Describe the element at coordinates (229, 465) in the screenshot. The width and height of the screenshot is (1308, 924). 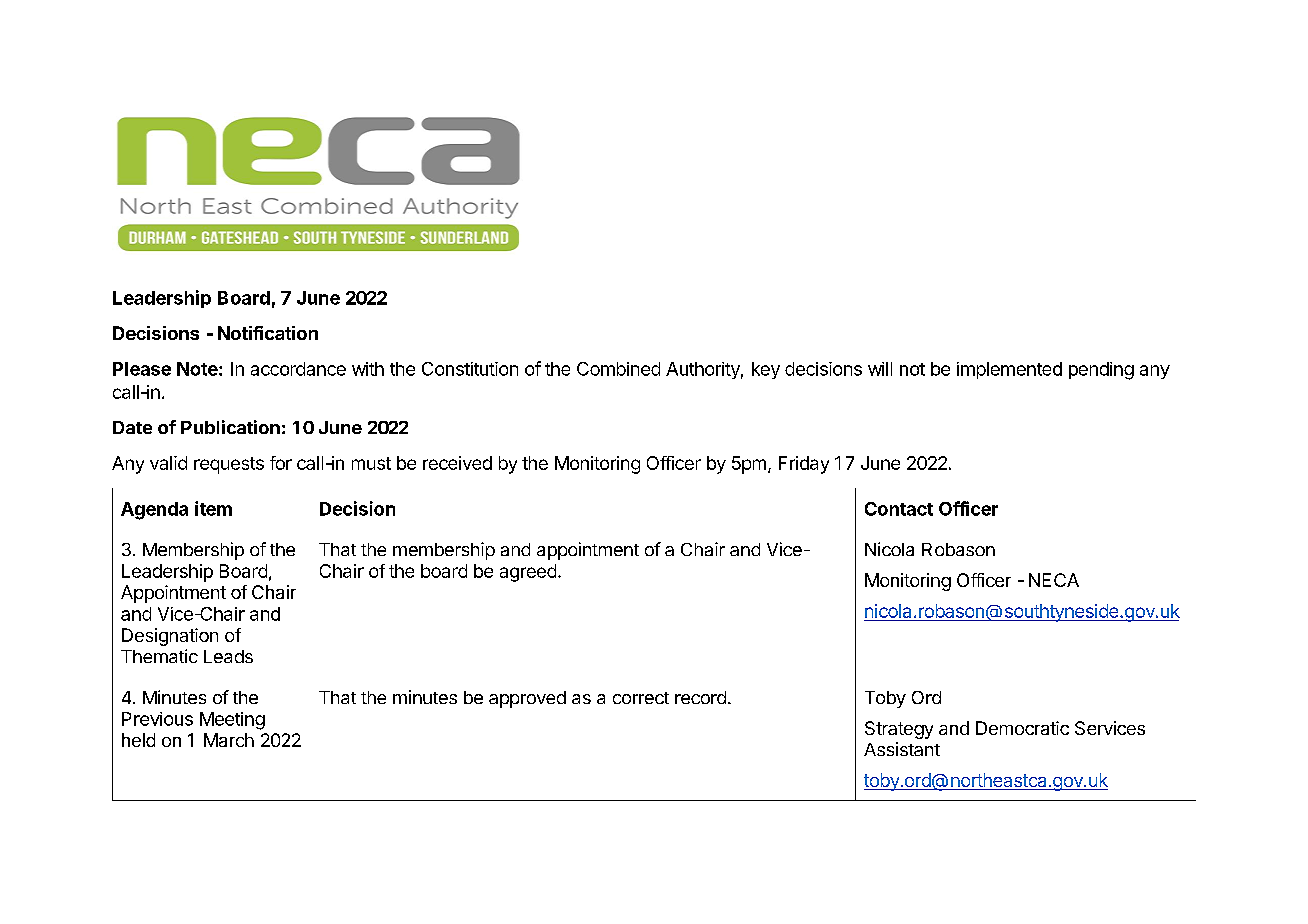
I see `requests` at that location.
